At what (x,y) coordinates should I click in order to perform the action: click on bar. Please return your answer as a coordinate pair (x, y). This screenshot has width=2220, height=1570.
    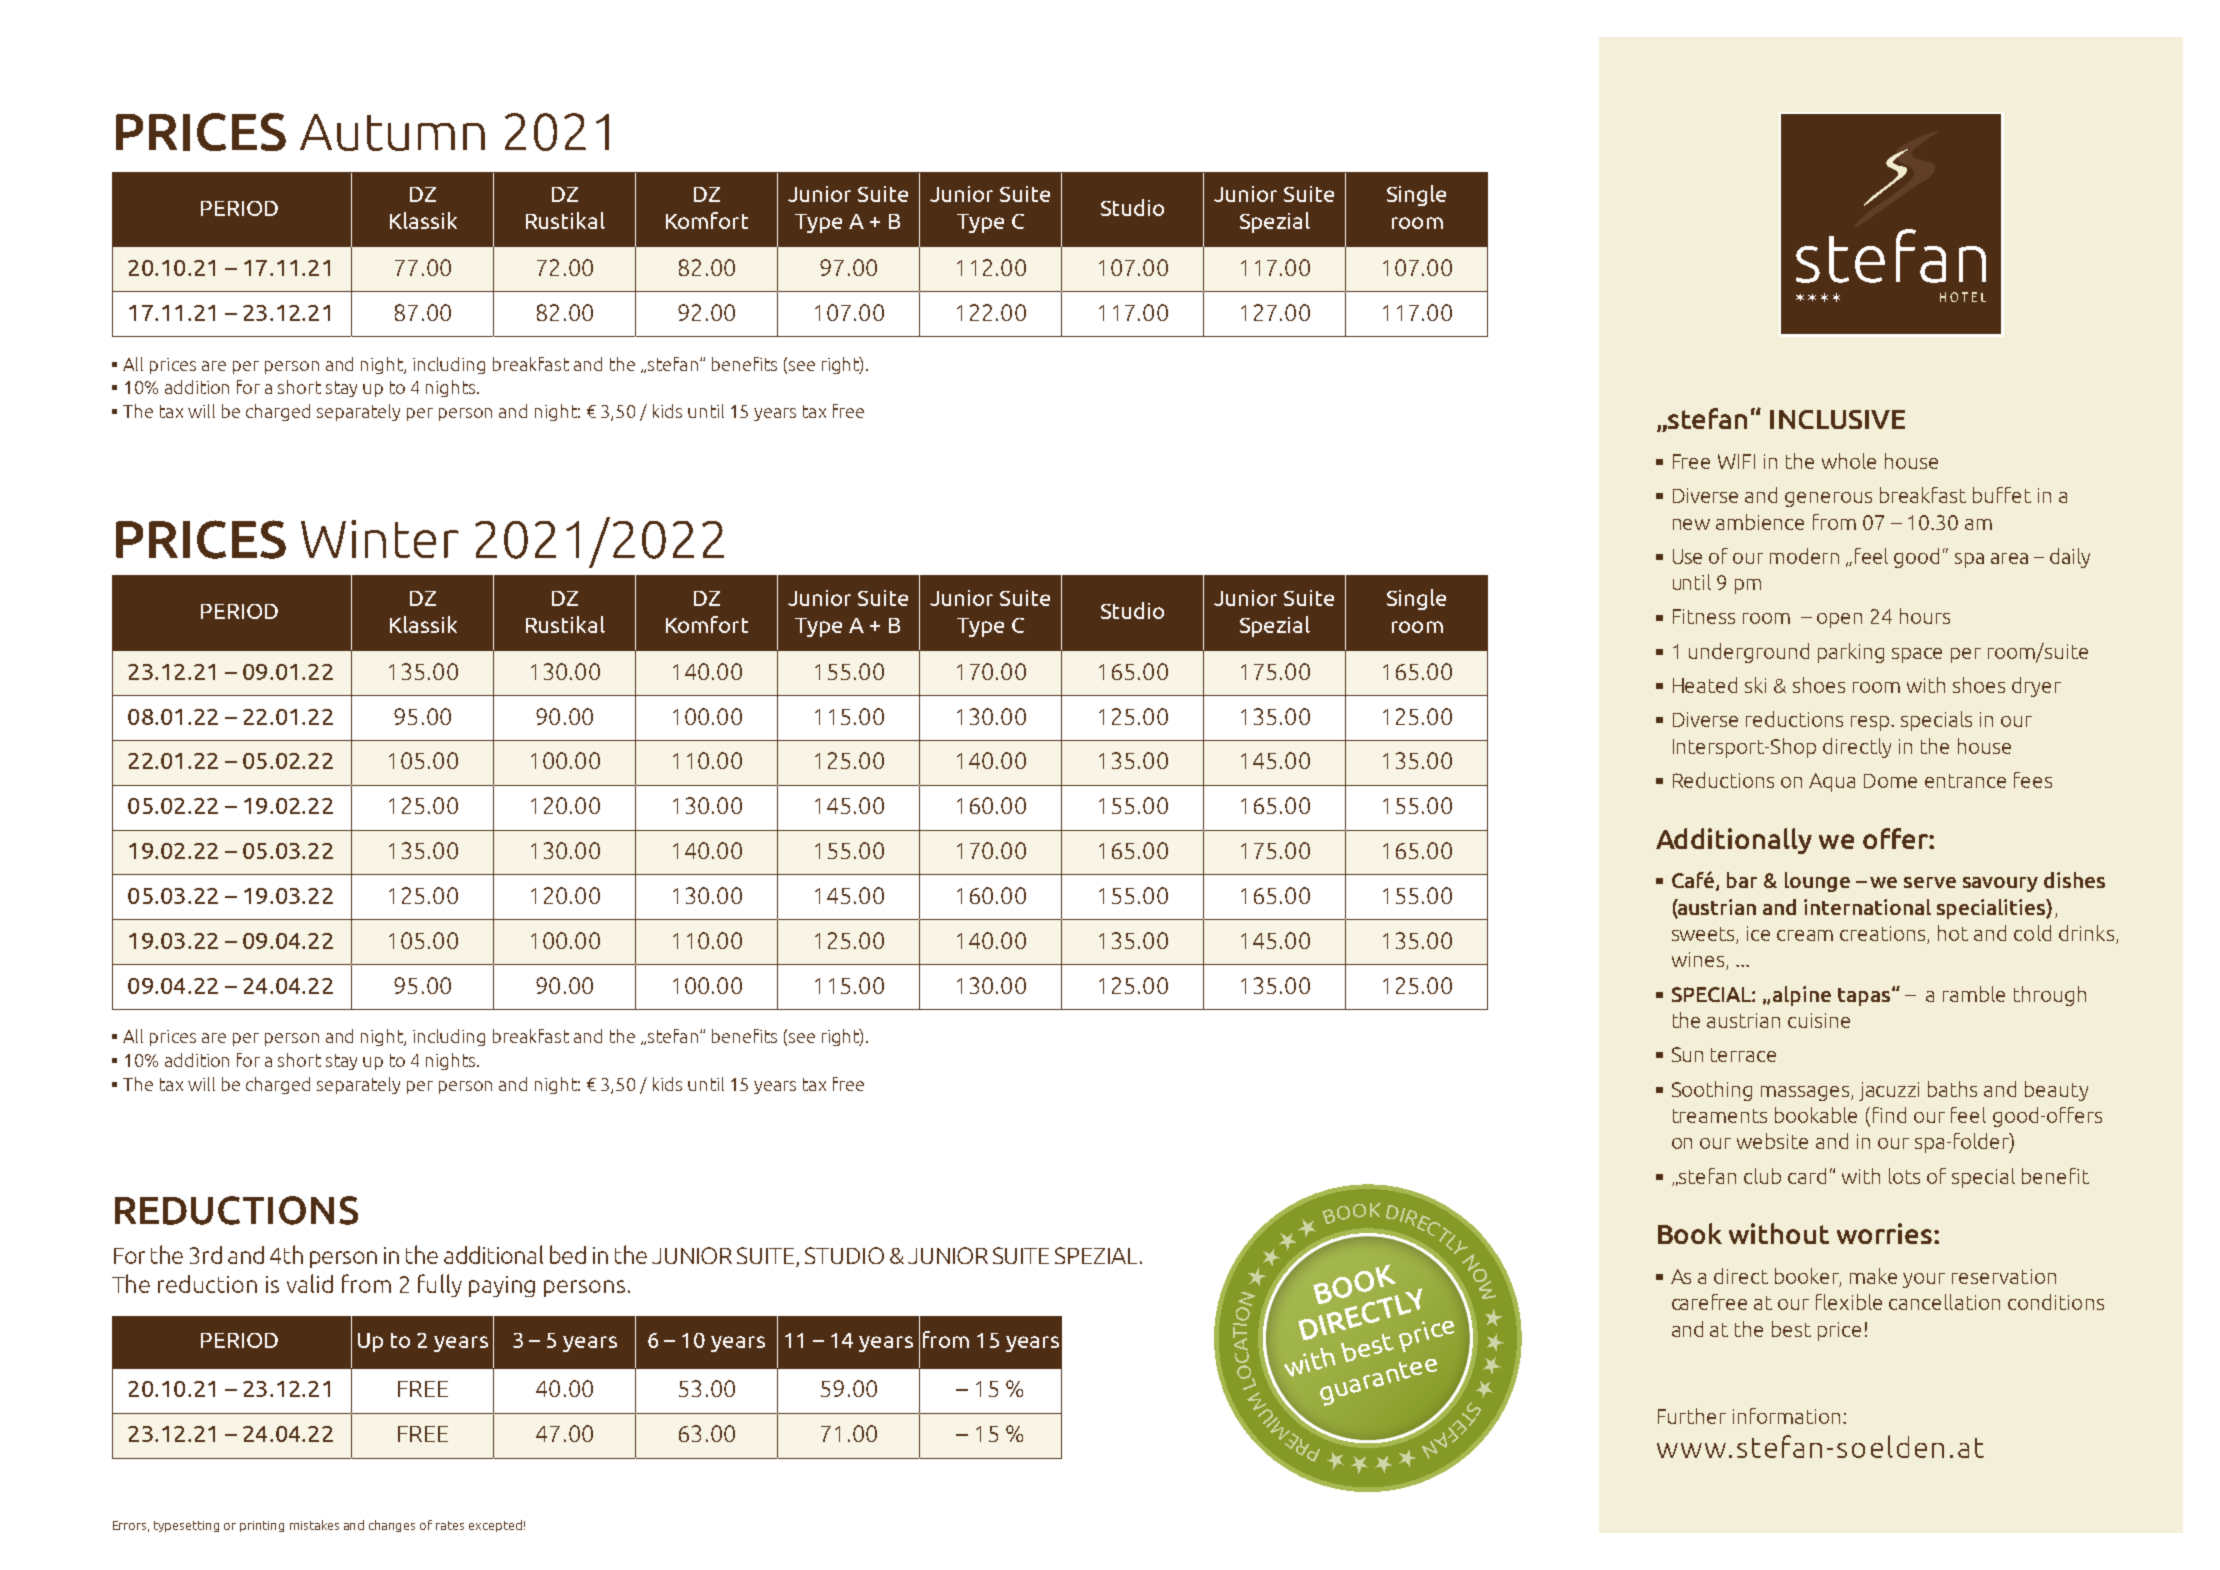
    Looking at the image, I should click on (1742, 880).
